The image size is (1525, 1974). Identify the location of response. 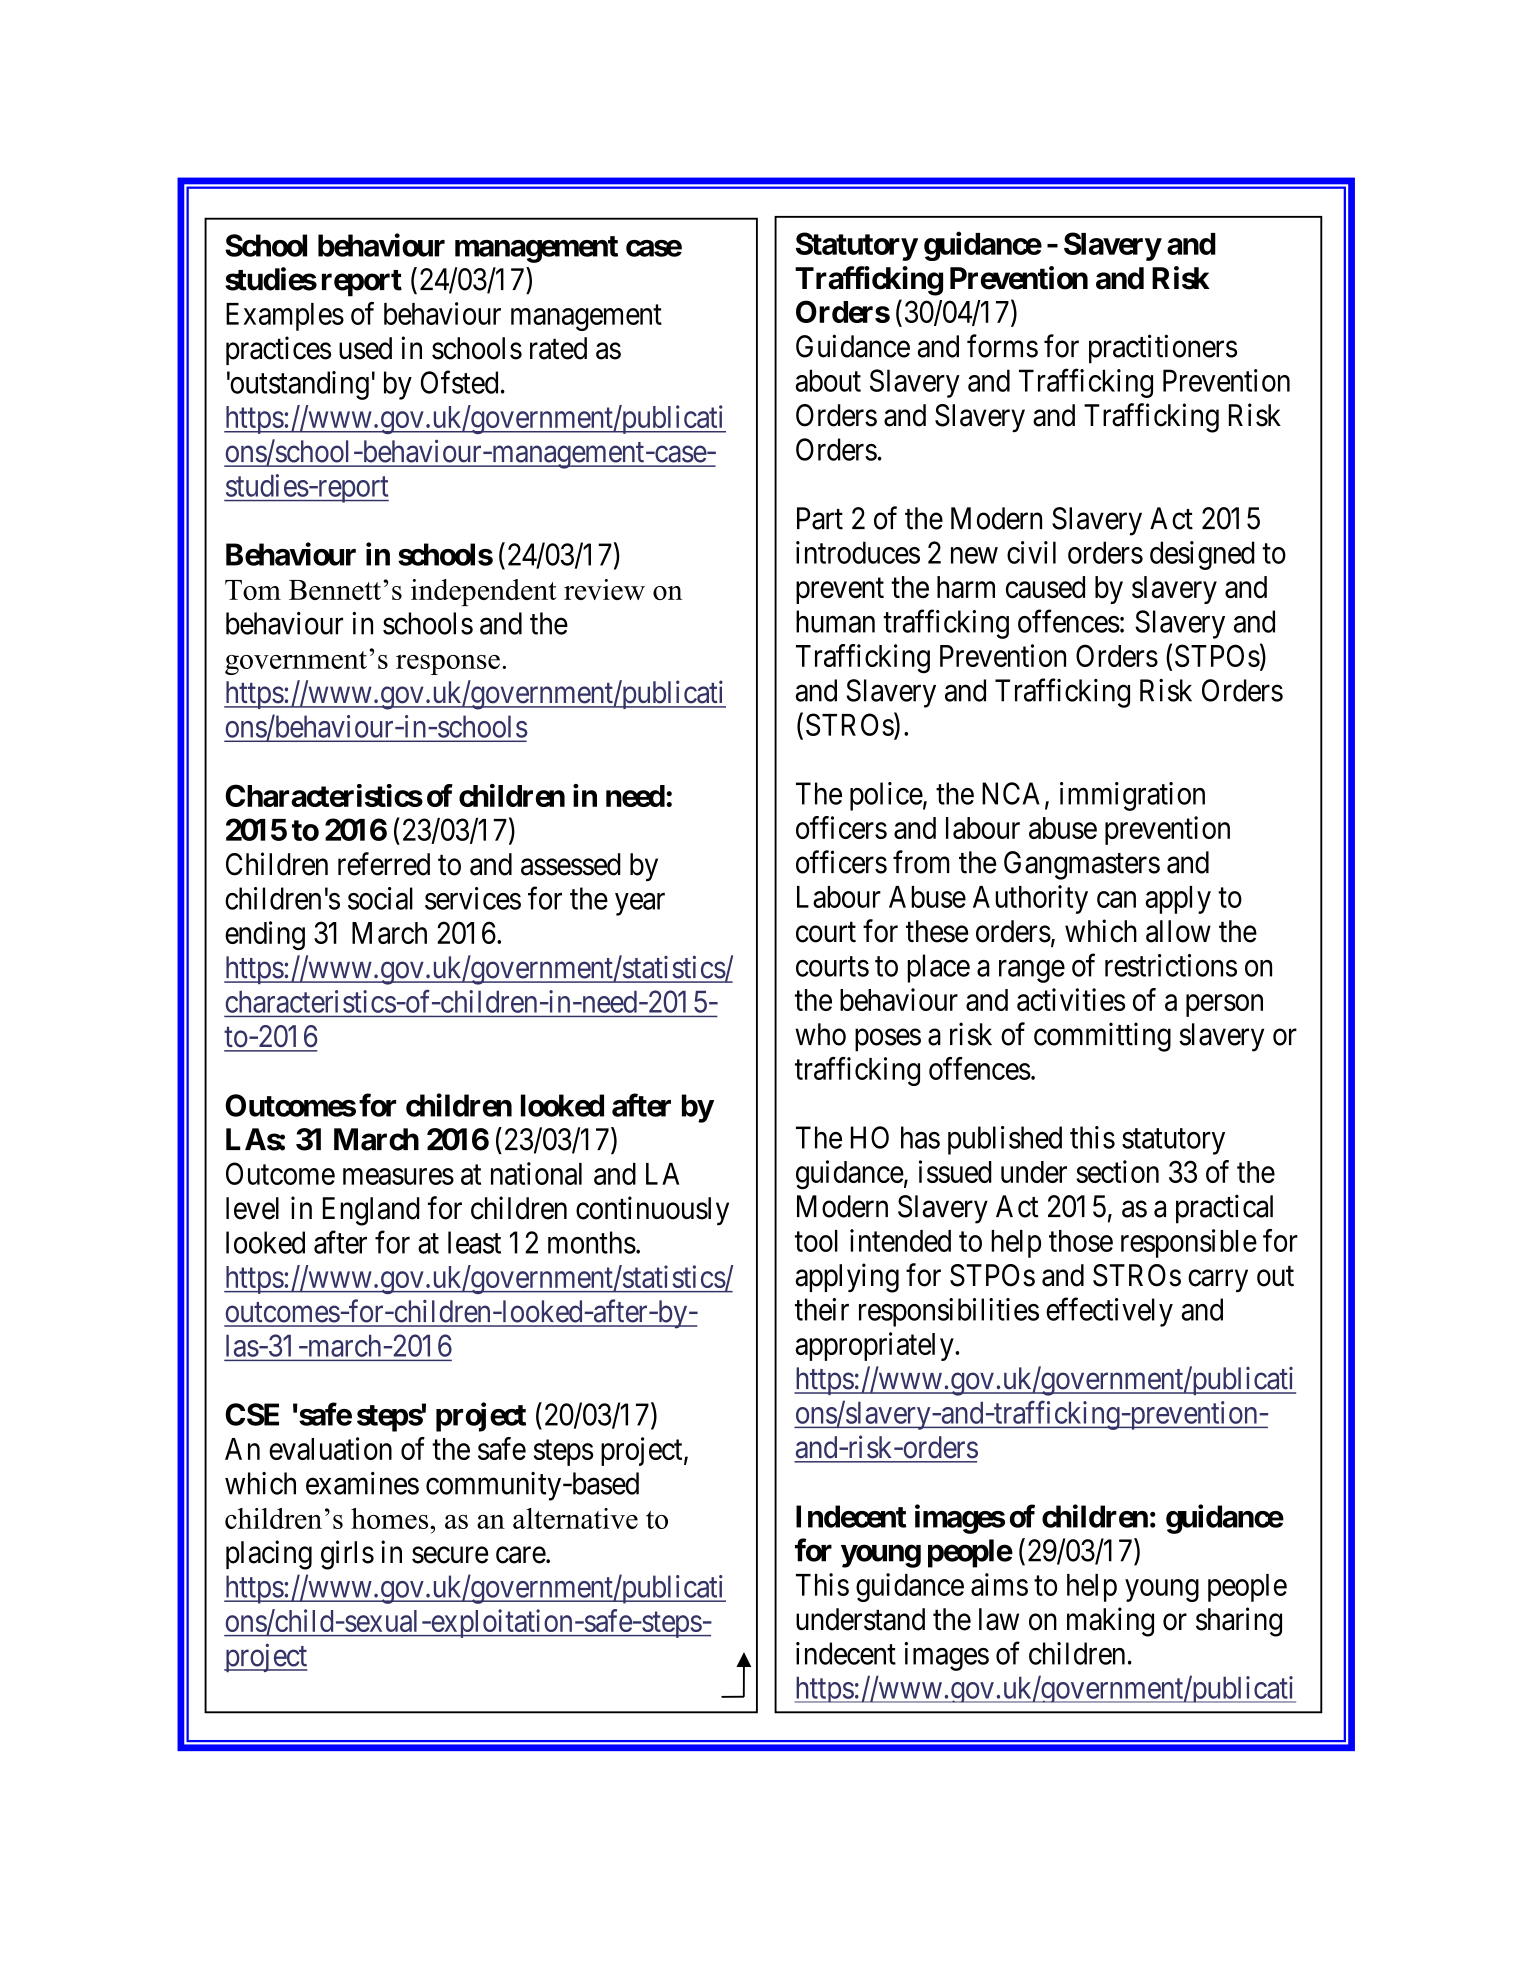
(448, 665).
